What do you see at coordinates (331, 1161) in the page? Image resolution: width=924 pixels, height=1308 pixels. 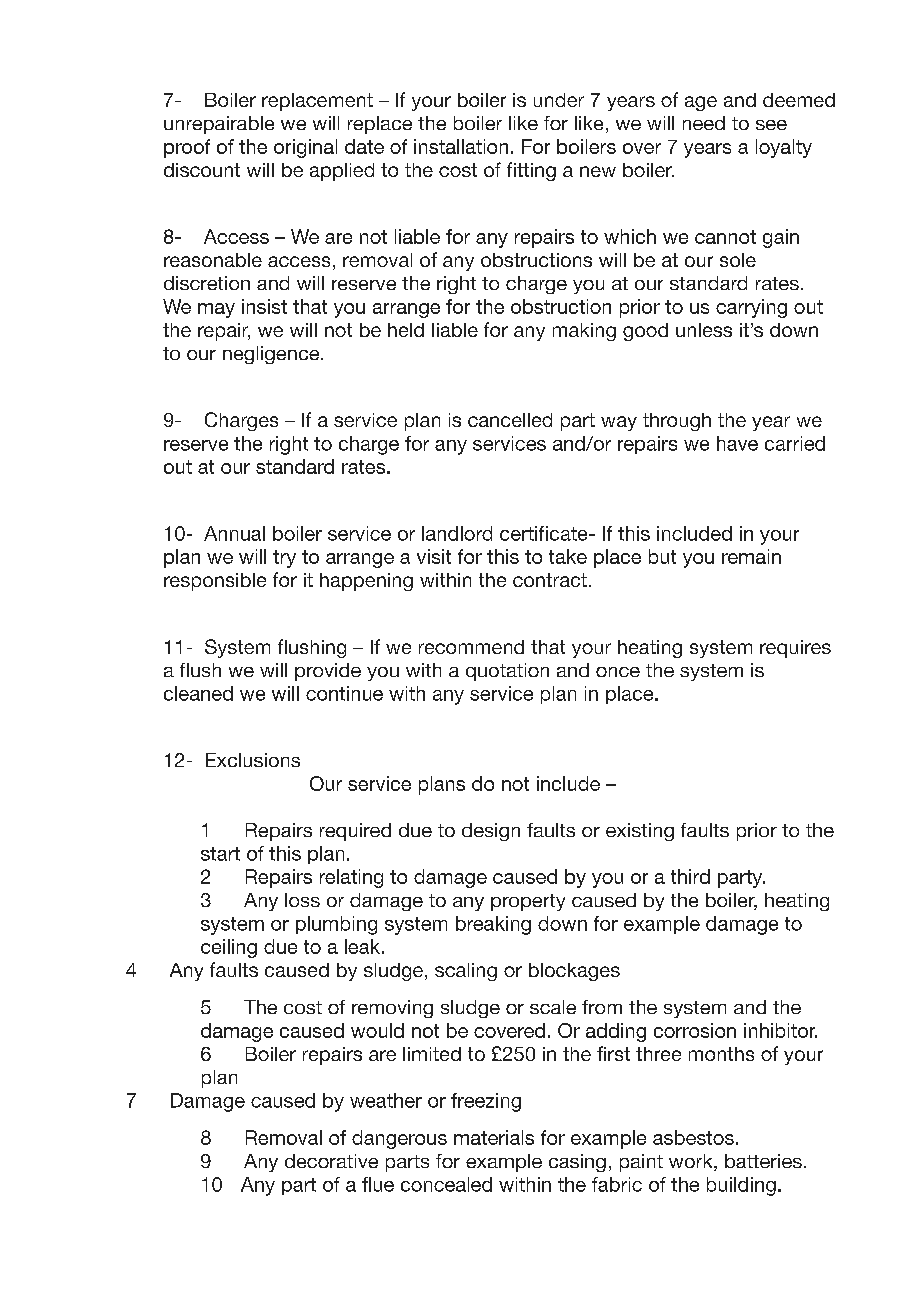 I see `decorative` at bounding box center [331, 1161].
